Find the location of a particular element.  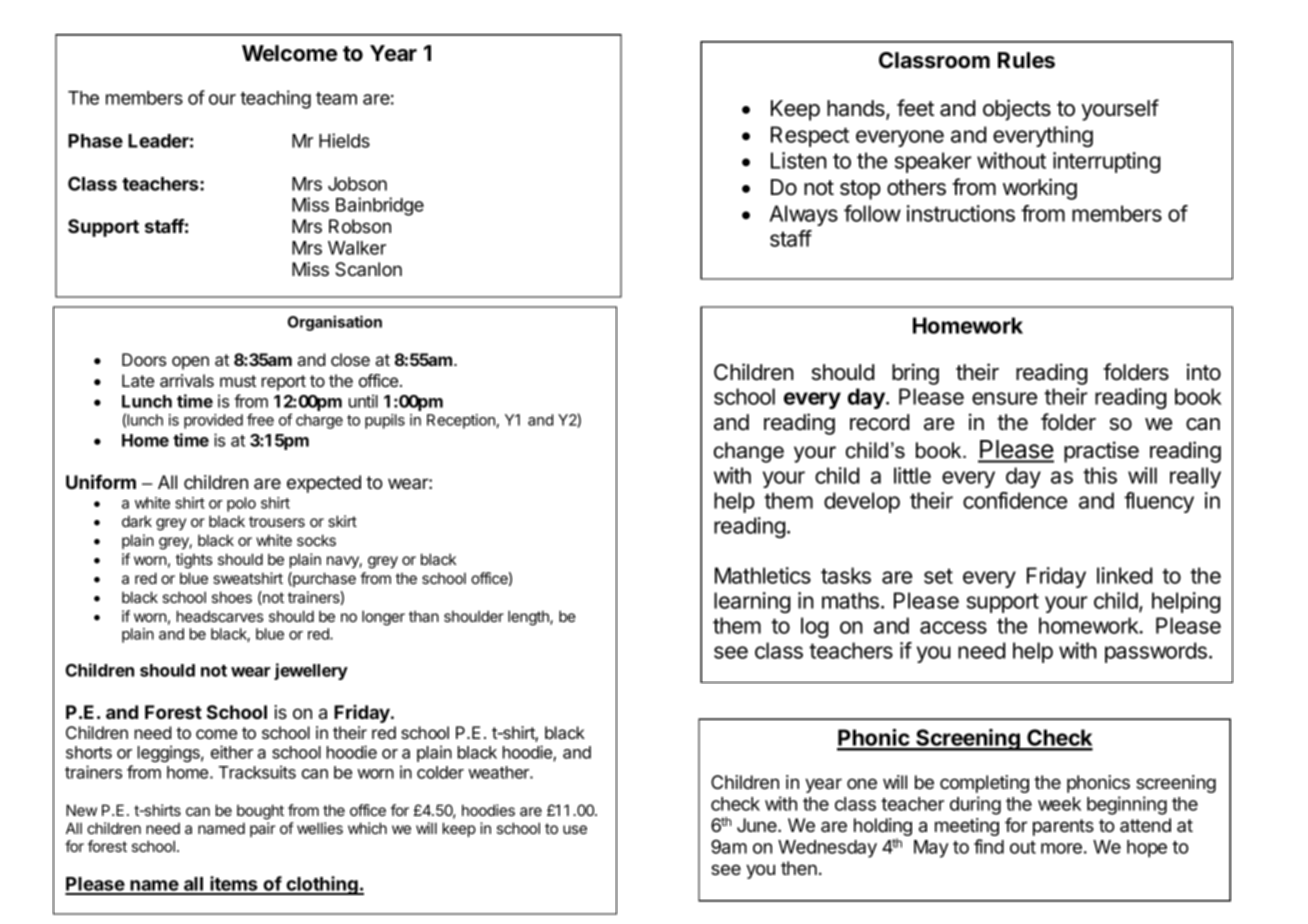

Respect is located at coordinates (810, 136).
